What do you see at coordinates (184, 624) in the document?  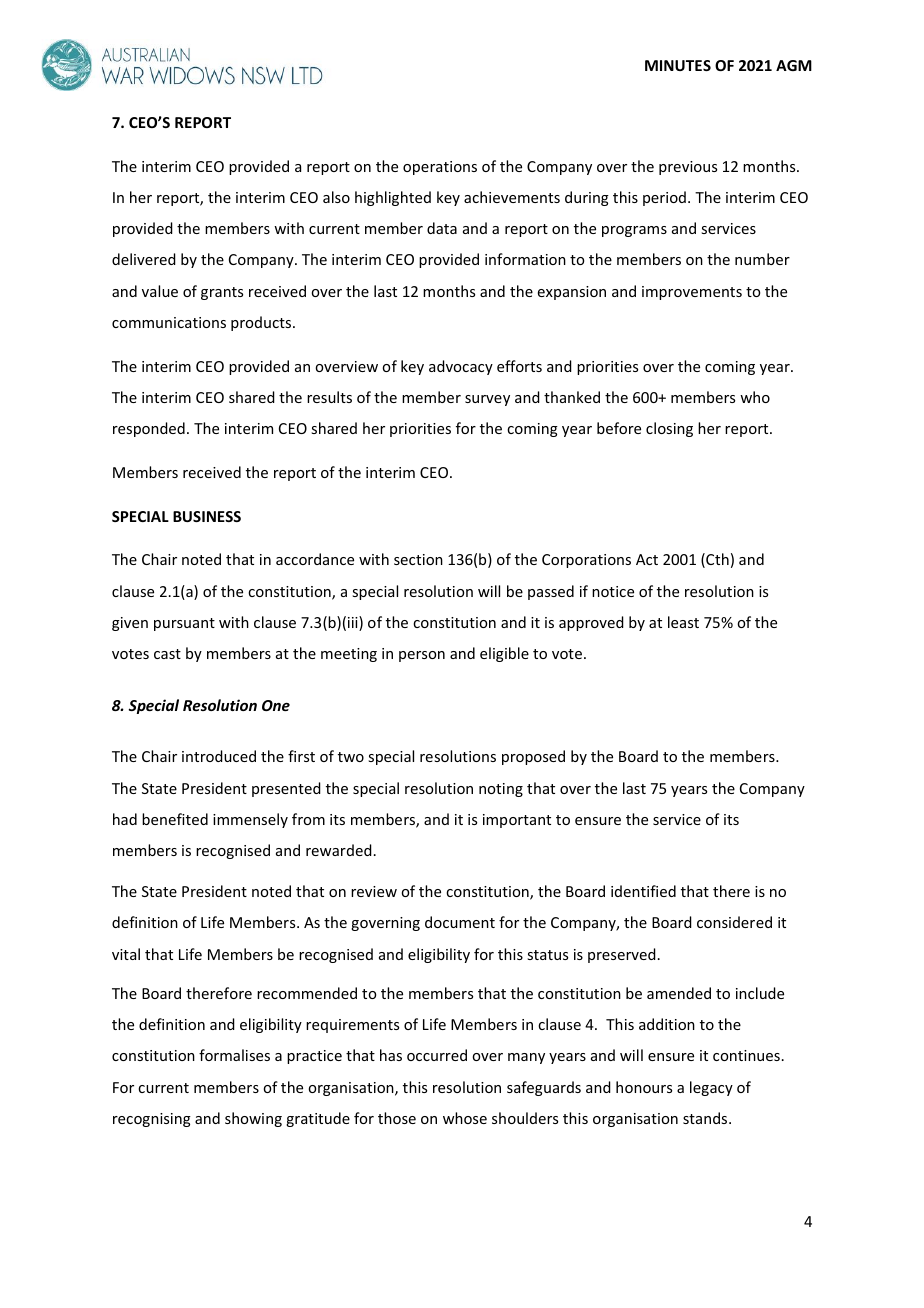 I see `pursuant` at bounding box center [184, 624].
